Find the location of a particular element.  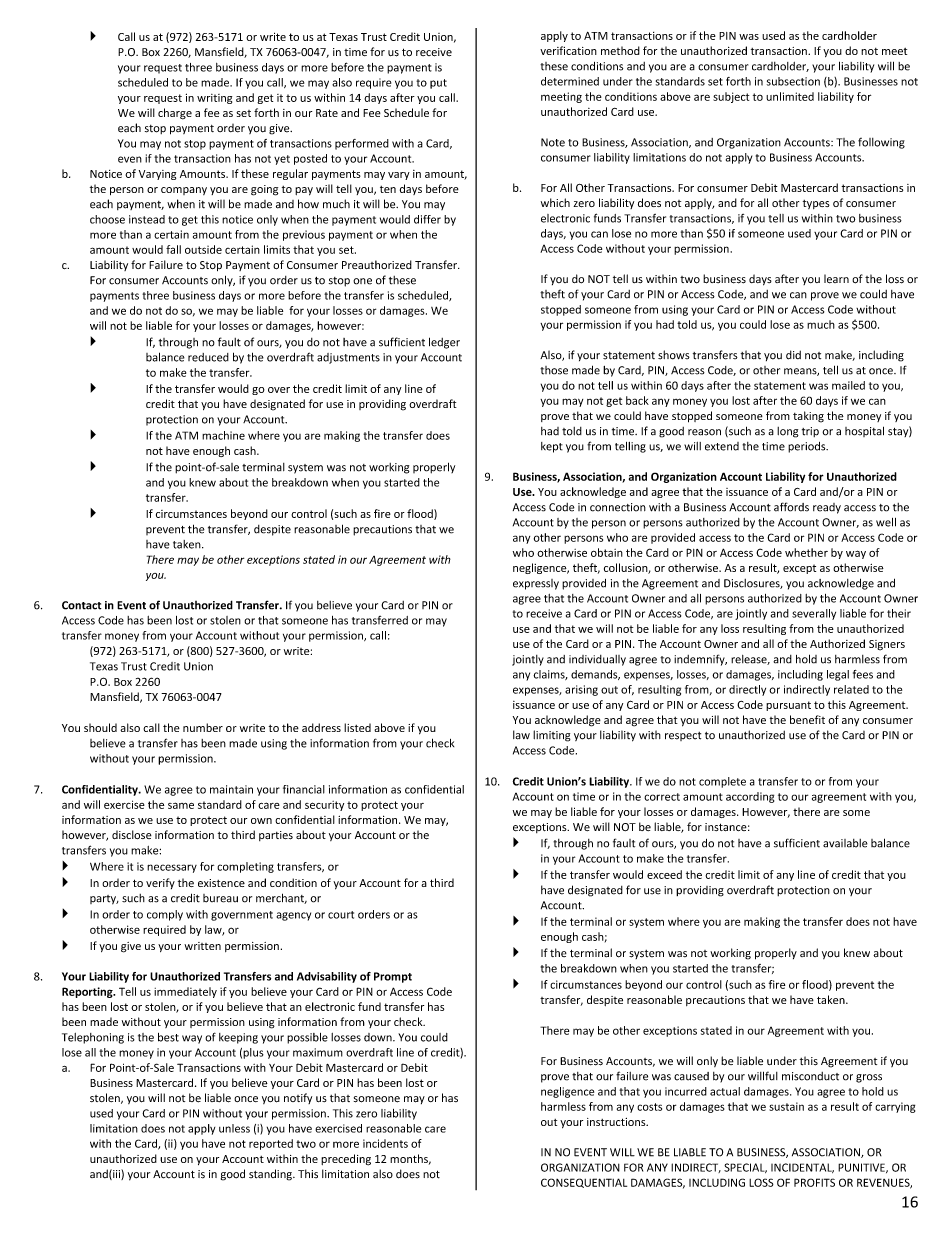

unless is located at coordinates (234, 1128).
